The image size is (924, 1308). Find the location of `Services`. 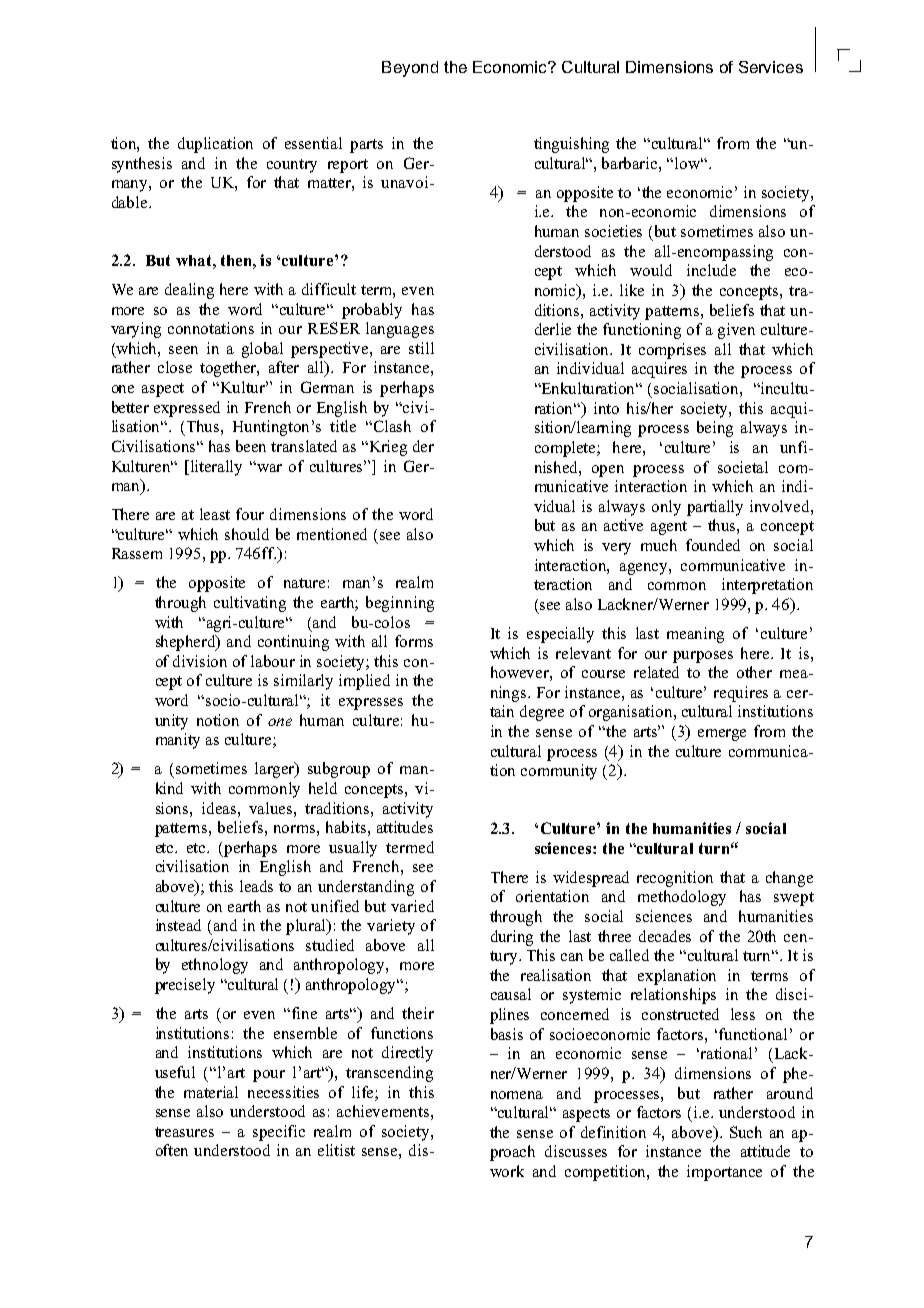

Services is located at coordinates (771, 67).
